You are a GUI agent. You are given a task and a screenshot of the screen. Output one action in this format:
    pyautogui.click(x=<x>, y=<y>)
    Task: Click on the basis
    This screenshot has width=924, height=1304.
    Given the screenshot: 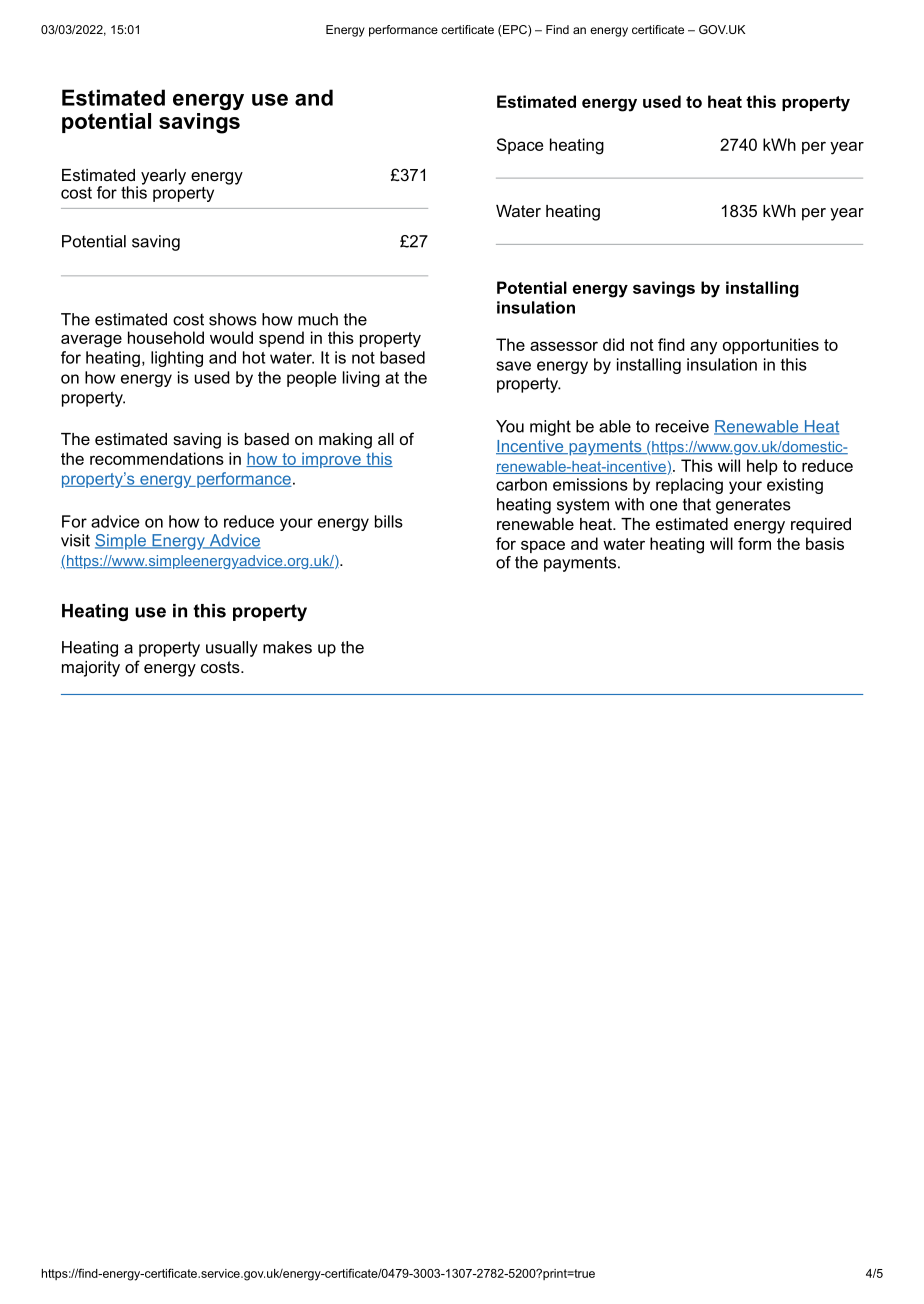 What is the action you would take?
    pyautogui.click(x=825, y=543)
